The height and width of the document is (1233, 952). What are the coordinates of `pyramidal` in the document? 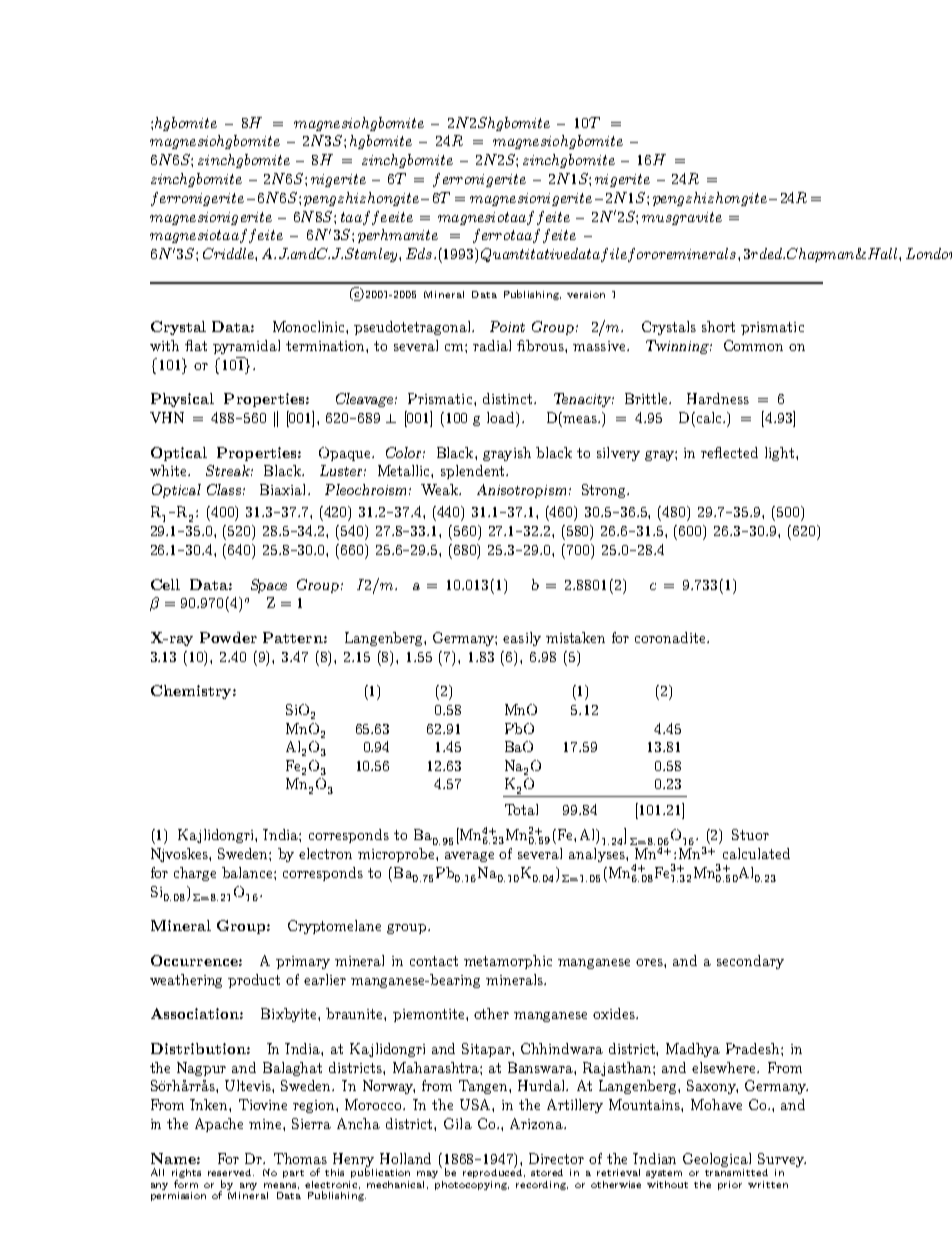 It's located at (246, 347).
